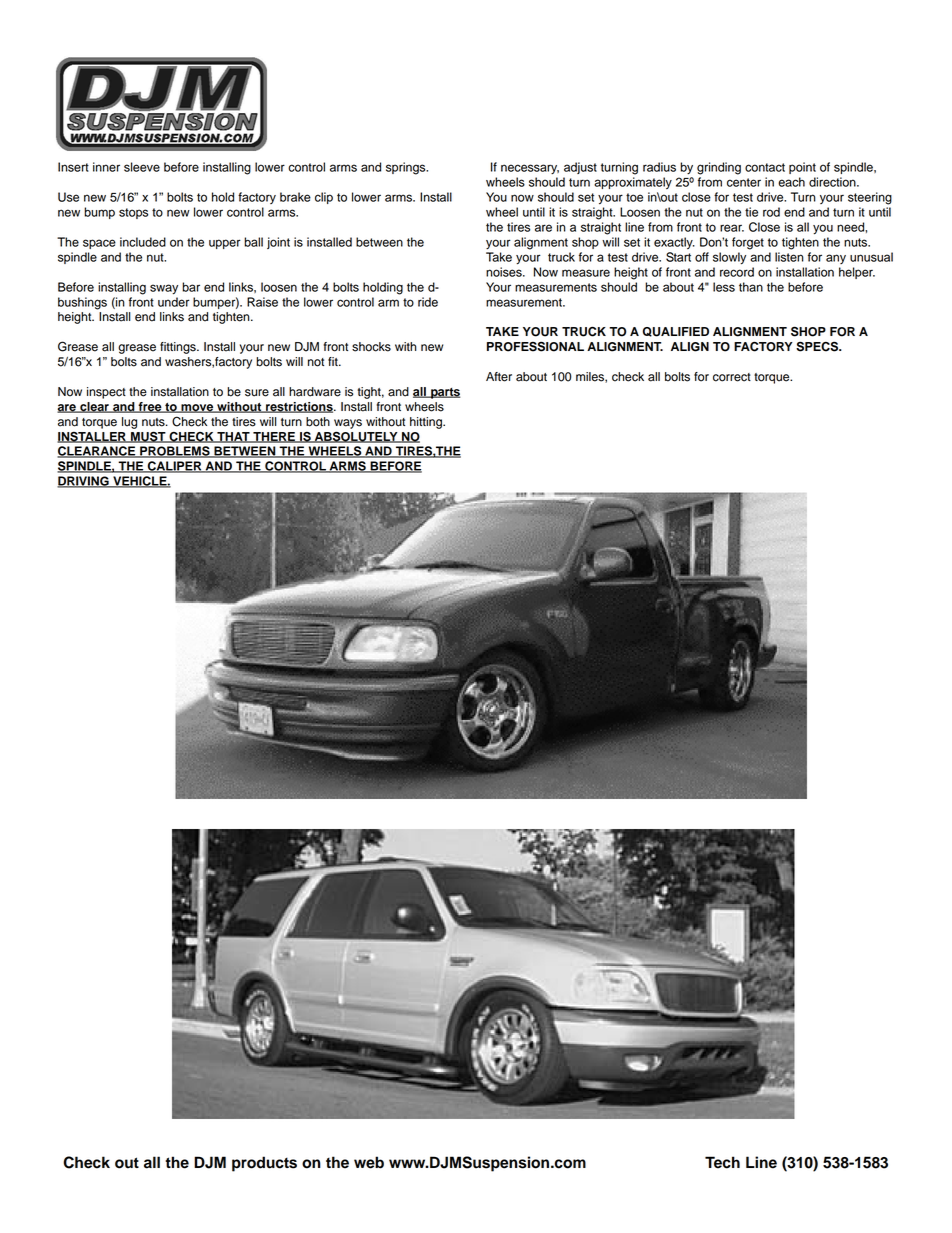 This screenshot has width=952, height=1233. I want to click on each, so click(791, 182).
